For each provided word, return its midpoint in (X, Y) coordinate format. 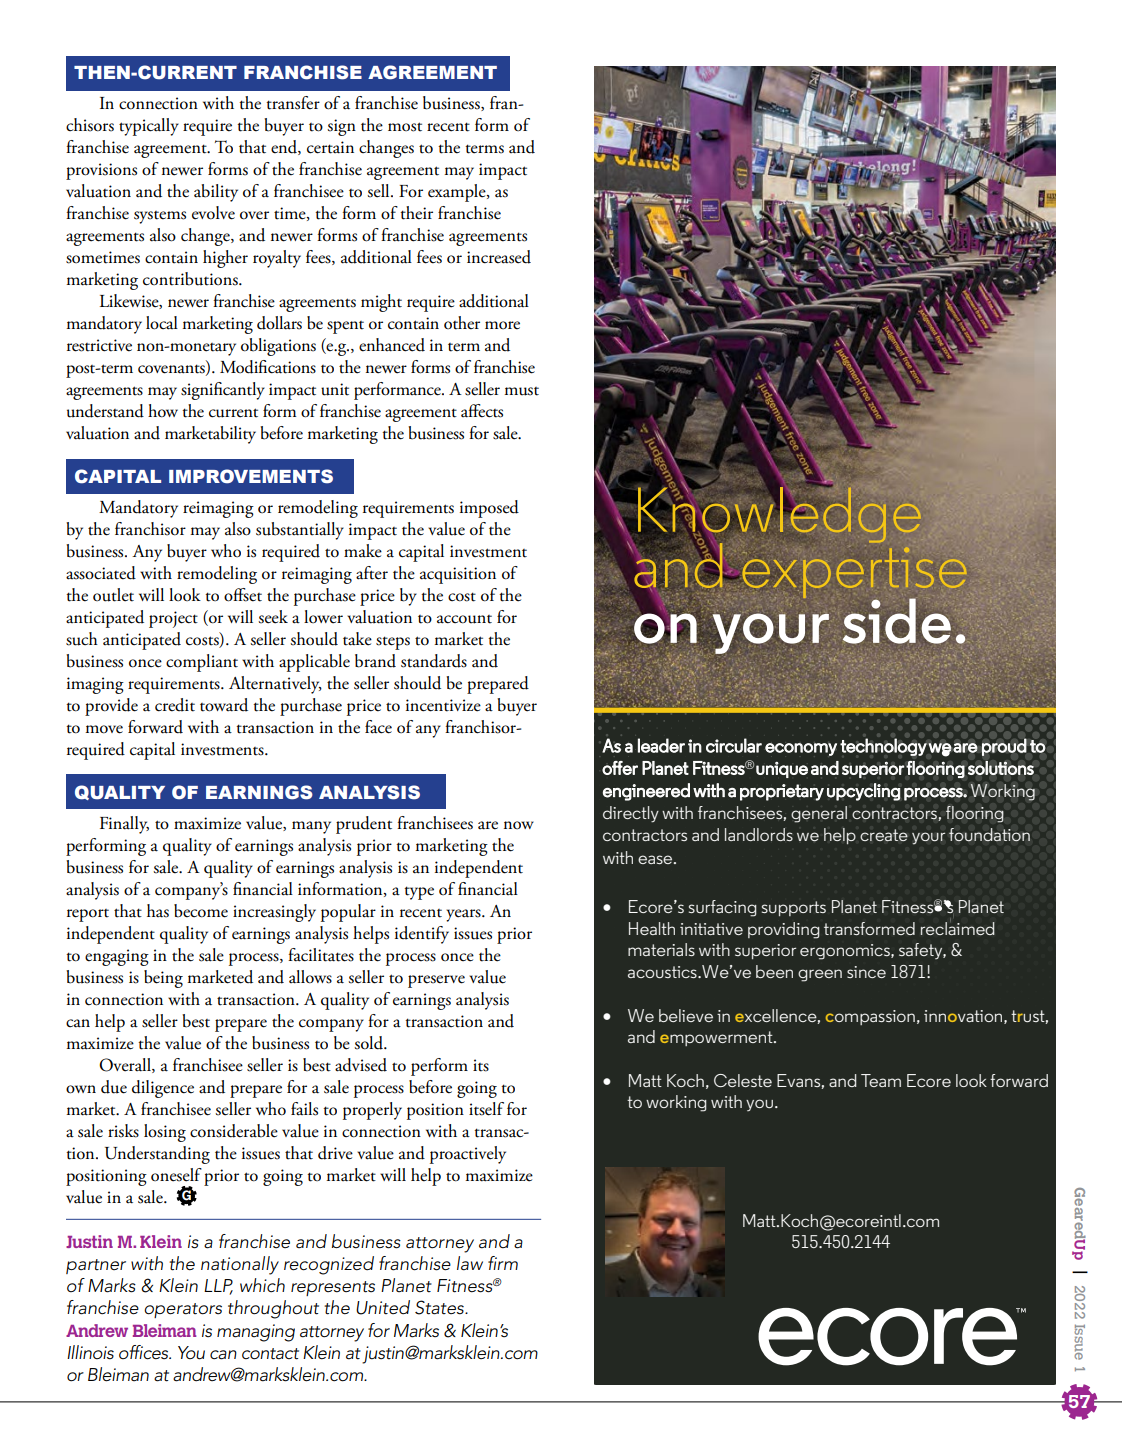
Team (881, 1080)
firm (503, 1263)
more (502, 325)
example (458, 193)
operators (183, 1310)
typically (149, 127)
